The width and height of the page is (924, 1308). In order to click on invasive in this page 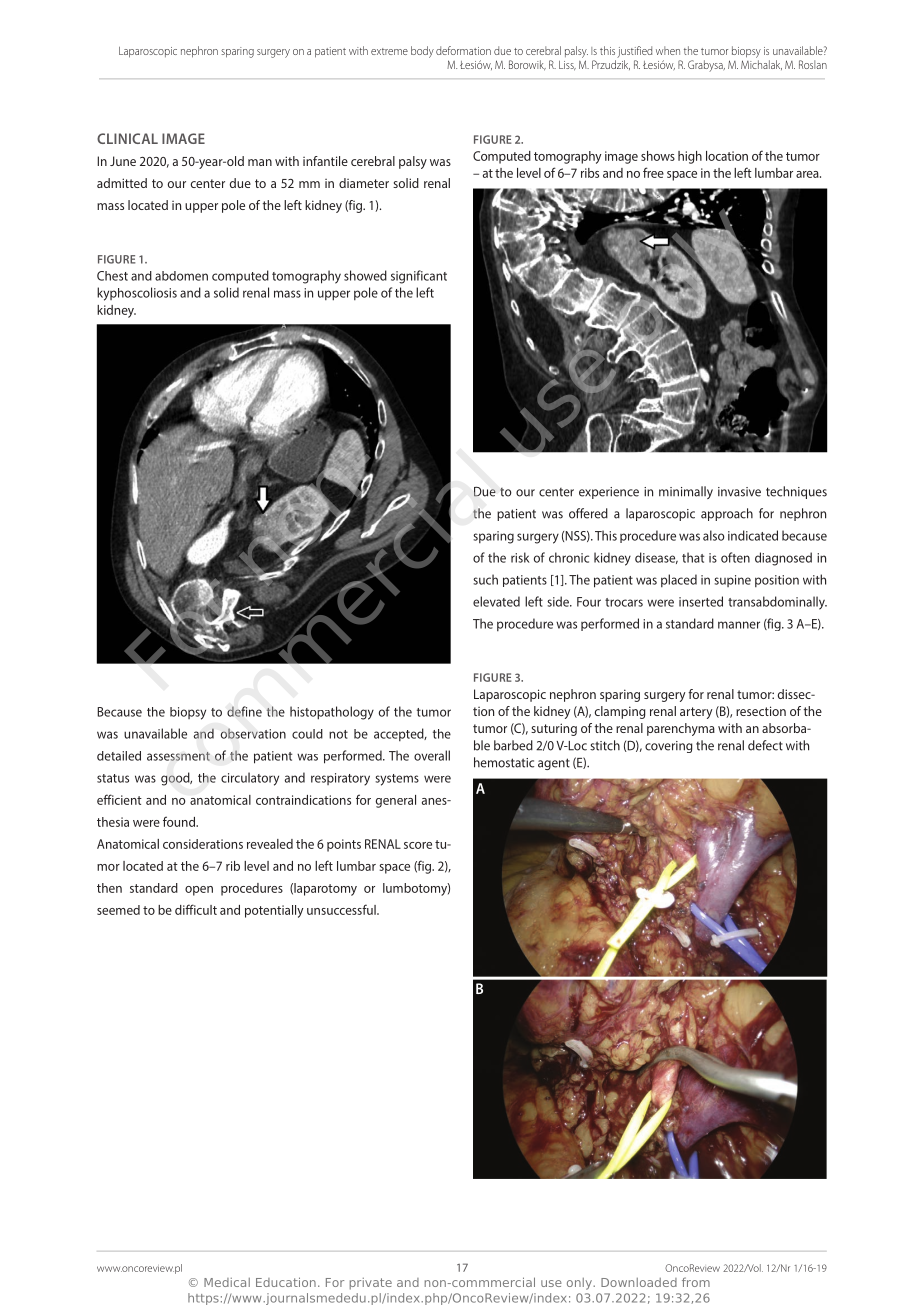, I will do `click(739, 492)`.
